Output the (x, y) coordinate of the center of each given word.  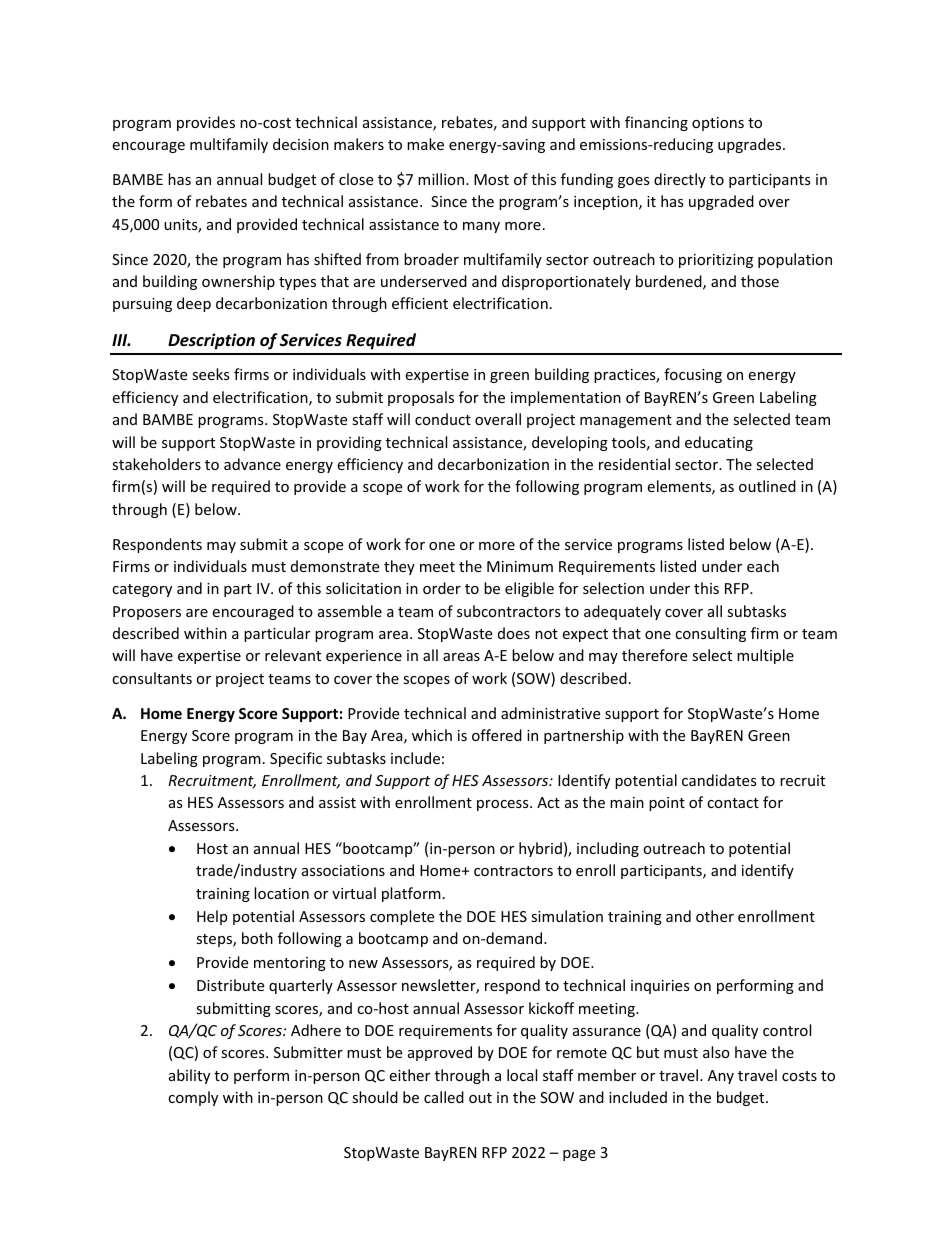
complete (402, 917)
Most (491, 179)
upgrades (751, 145)
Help (212, 917)
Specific (296, 759)
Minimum (520, 566)
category (142, 590)
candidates (719, 780)
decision (301, 144)
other (715, 916)
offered (497, 735)
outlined (767, 486)
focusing (693, 375)
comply (193, 1098)
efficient (420, 303)
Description (211, 341)
